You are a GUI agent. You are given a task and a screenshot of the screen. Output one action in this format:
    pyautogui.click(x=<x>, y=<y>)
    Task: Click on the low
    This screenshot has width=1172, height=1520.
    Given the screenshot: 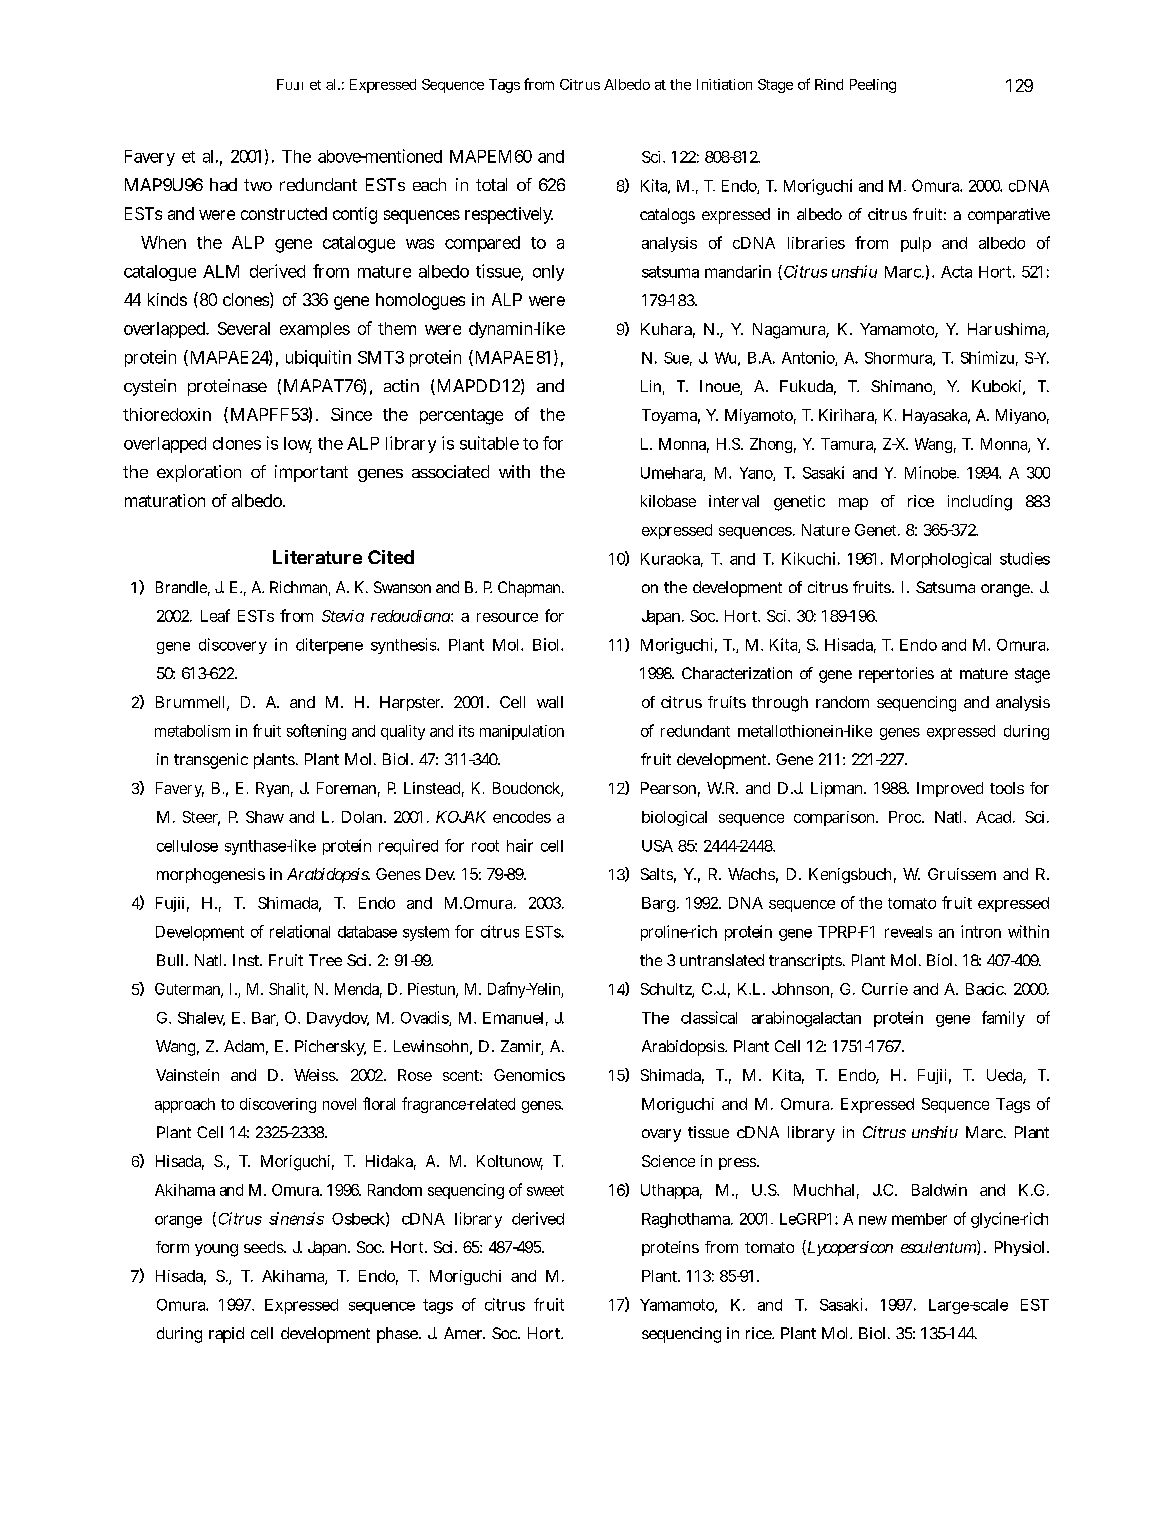 What is the action you would take?
    pyautogui.click(x=298, y=444)
